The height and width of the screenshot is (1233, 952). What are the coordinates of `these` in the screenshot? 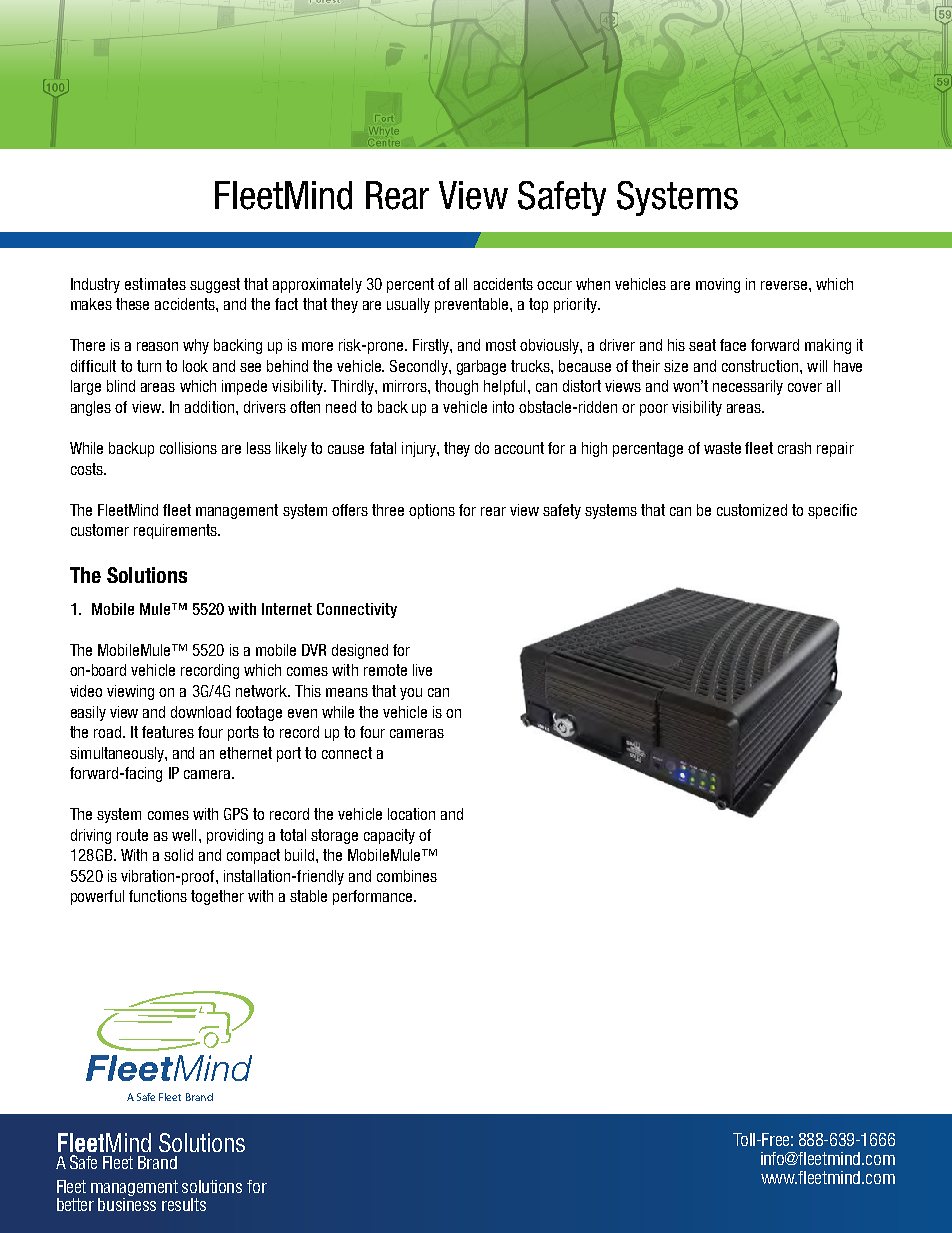 It's located at (132, 304).
